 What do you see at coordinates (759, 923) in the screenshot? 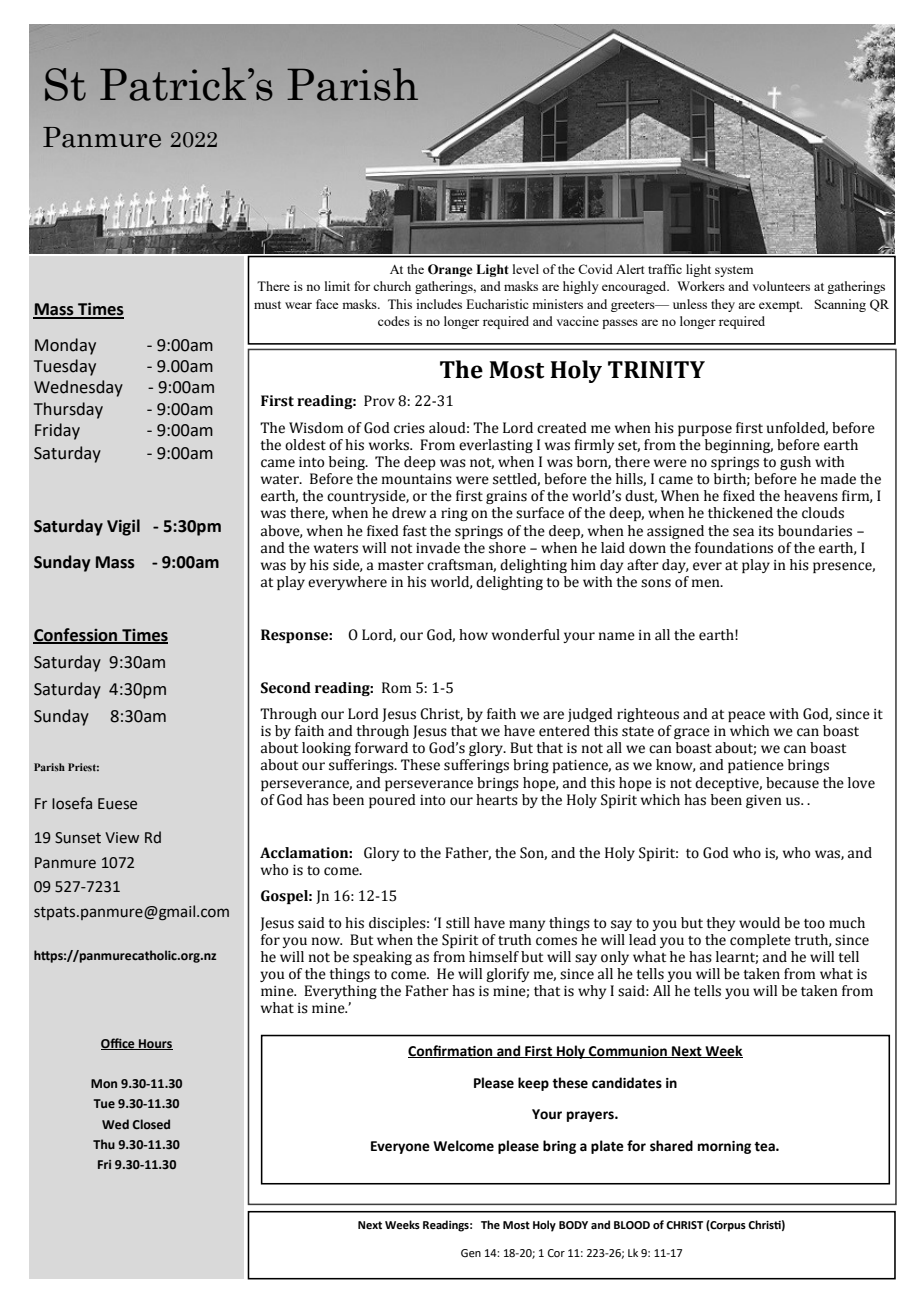
I see `would` at bounding box center [759, 923].
